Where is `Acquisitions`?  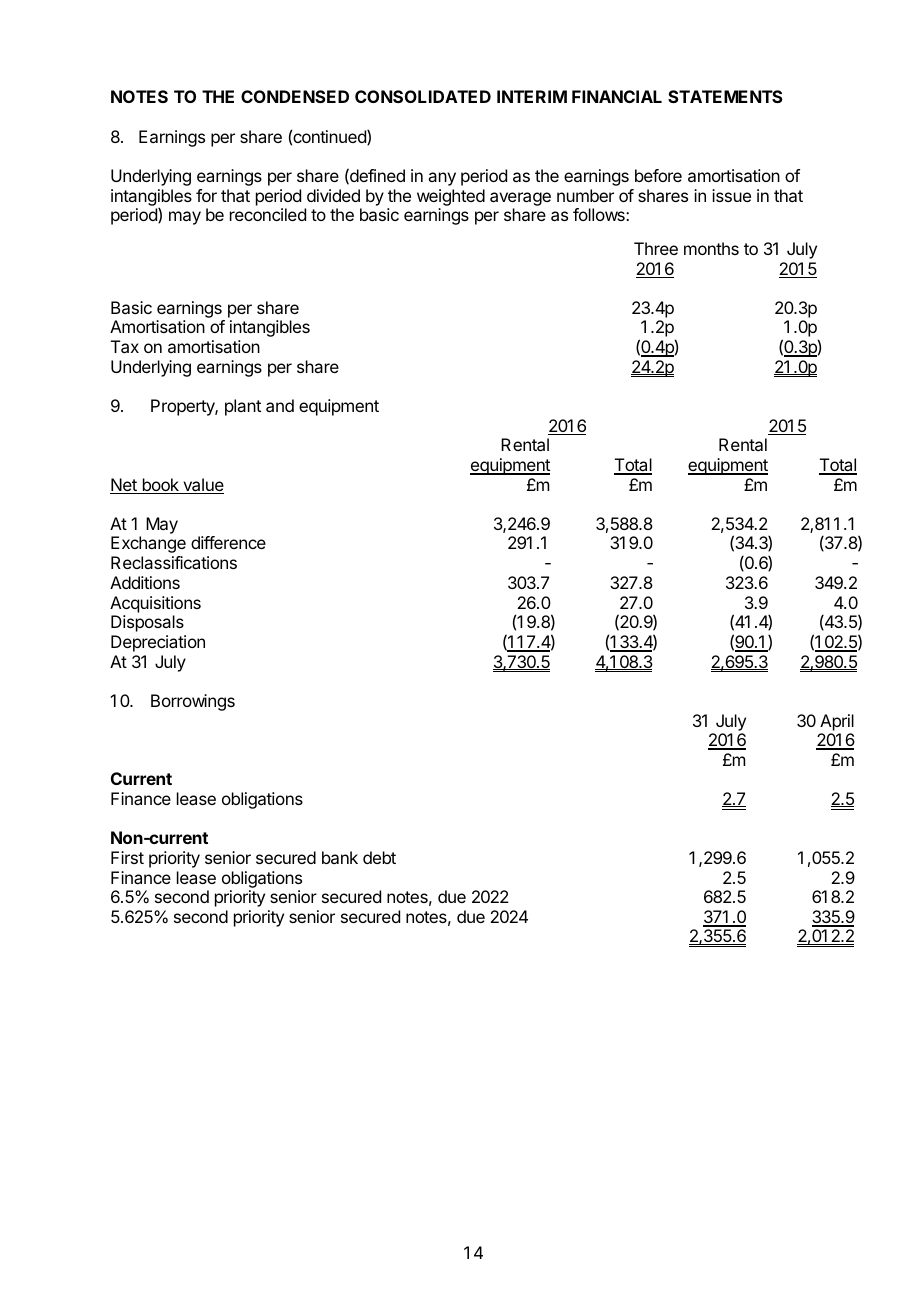
Acquisitions is located at coordinates (155, 604).
